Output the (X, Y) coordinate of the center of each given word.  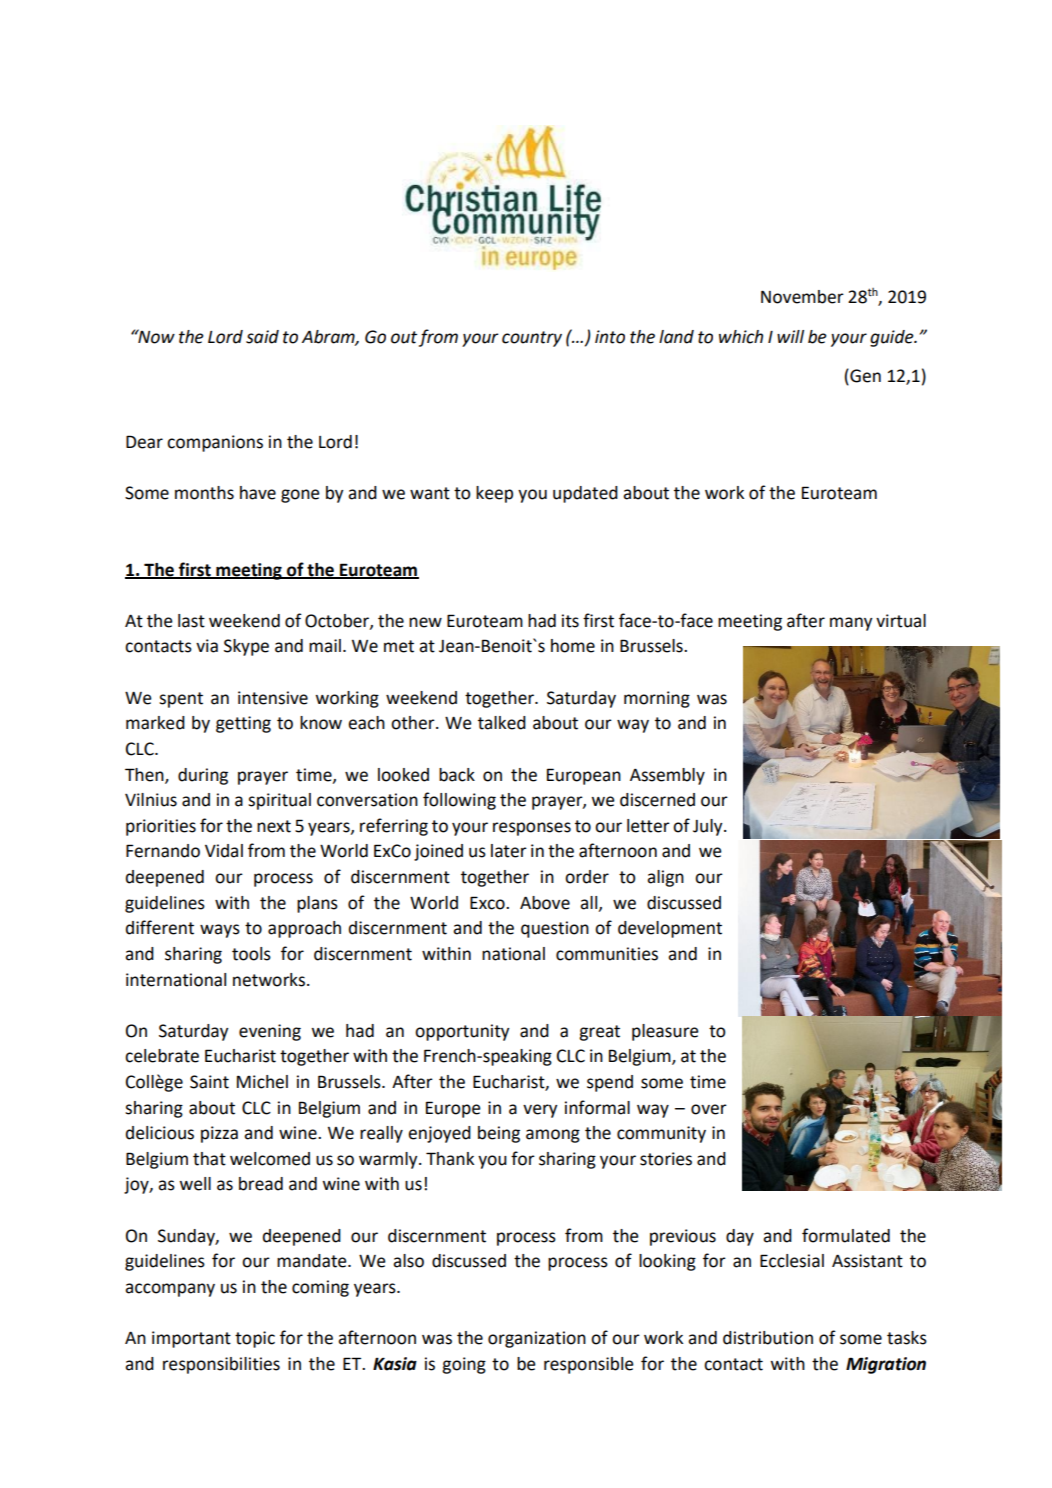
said (262, 337)
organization (537, 1339)
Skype (246, 647)
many (851, 624)
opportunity (462, 1032)
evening (270, 1032)
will (790, 336)
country (532, 339)
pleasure (665, 1032)
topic (255, 1339)
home (573, 646)
